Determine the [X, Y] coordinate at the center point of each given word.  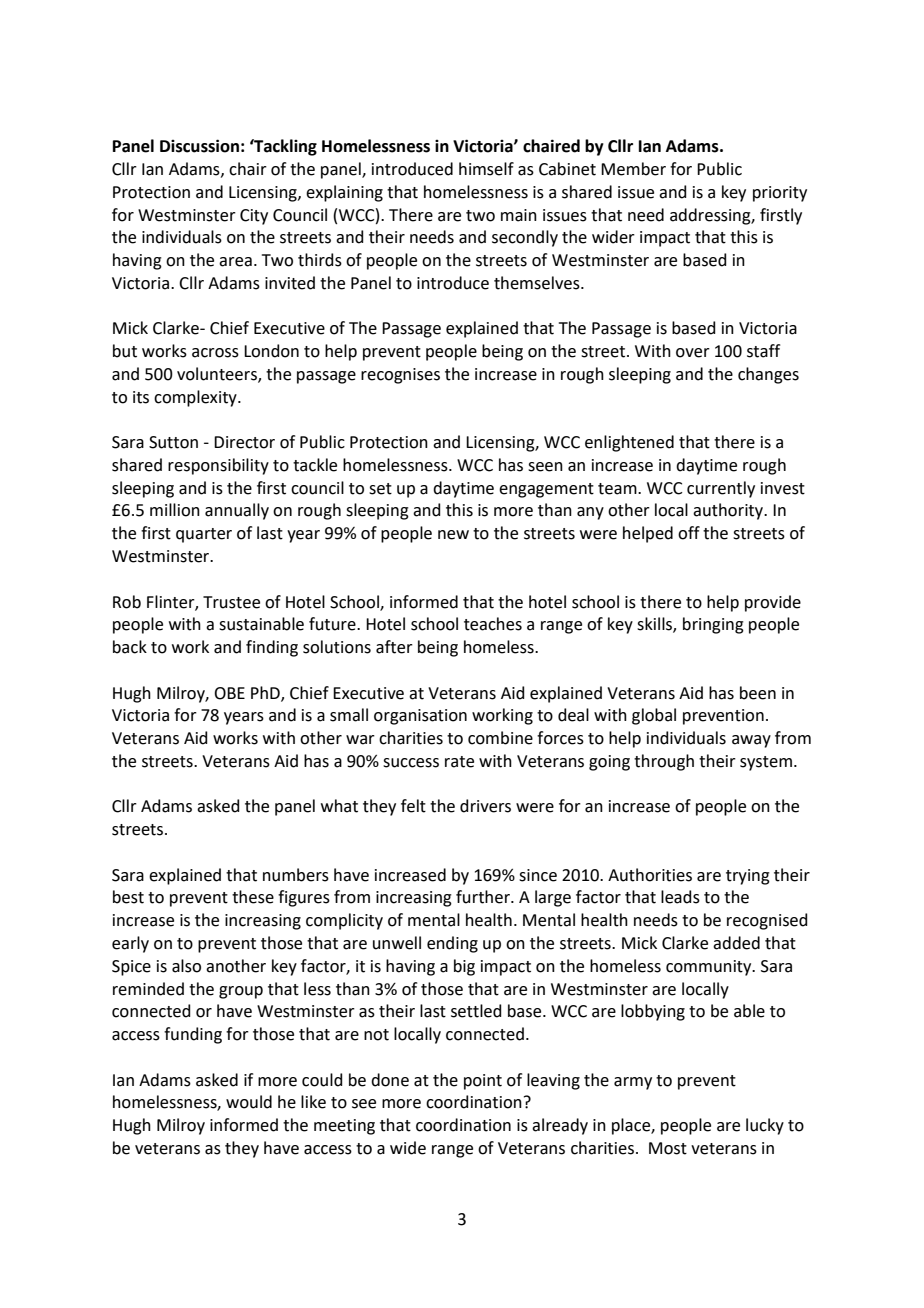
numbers [296, 875]
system [766, 763]
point [483, 1082]
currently [721, 489]
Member [633, 169]
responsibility [218, 466]
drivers [485, 806]
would [249, 1102]
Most [668, 1148]
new [453, 535]
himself [486, 169]
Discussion [199, 146]
